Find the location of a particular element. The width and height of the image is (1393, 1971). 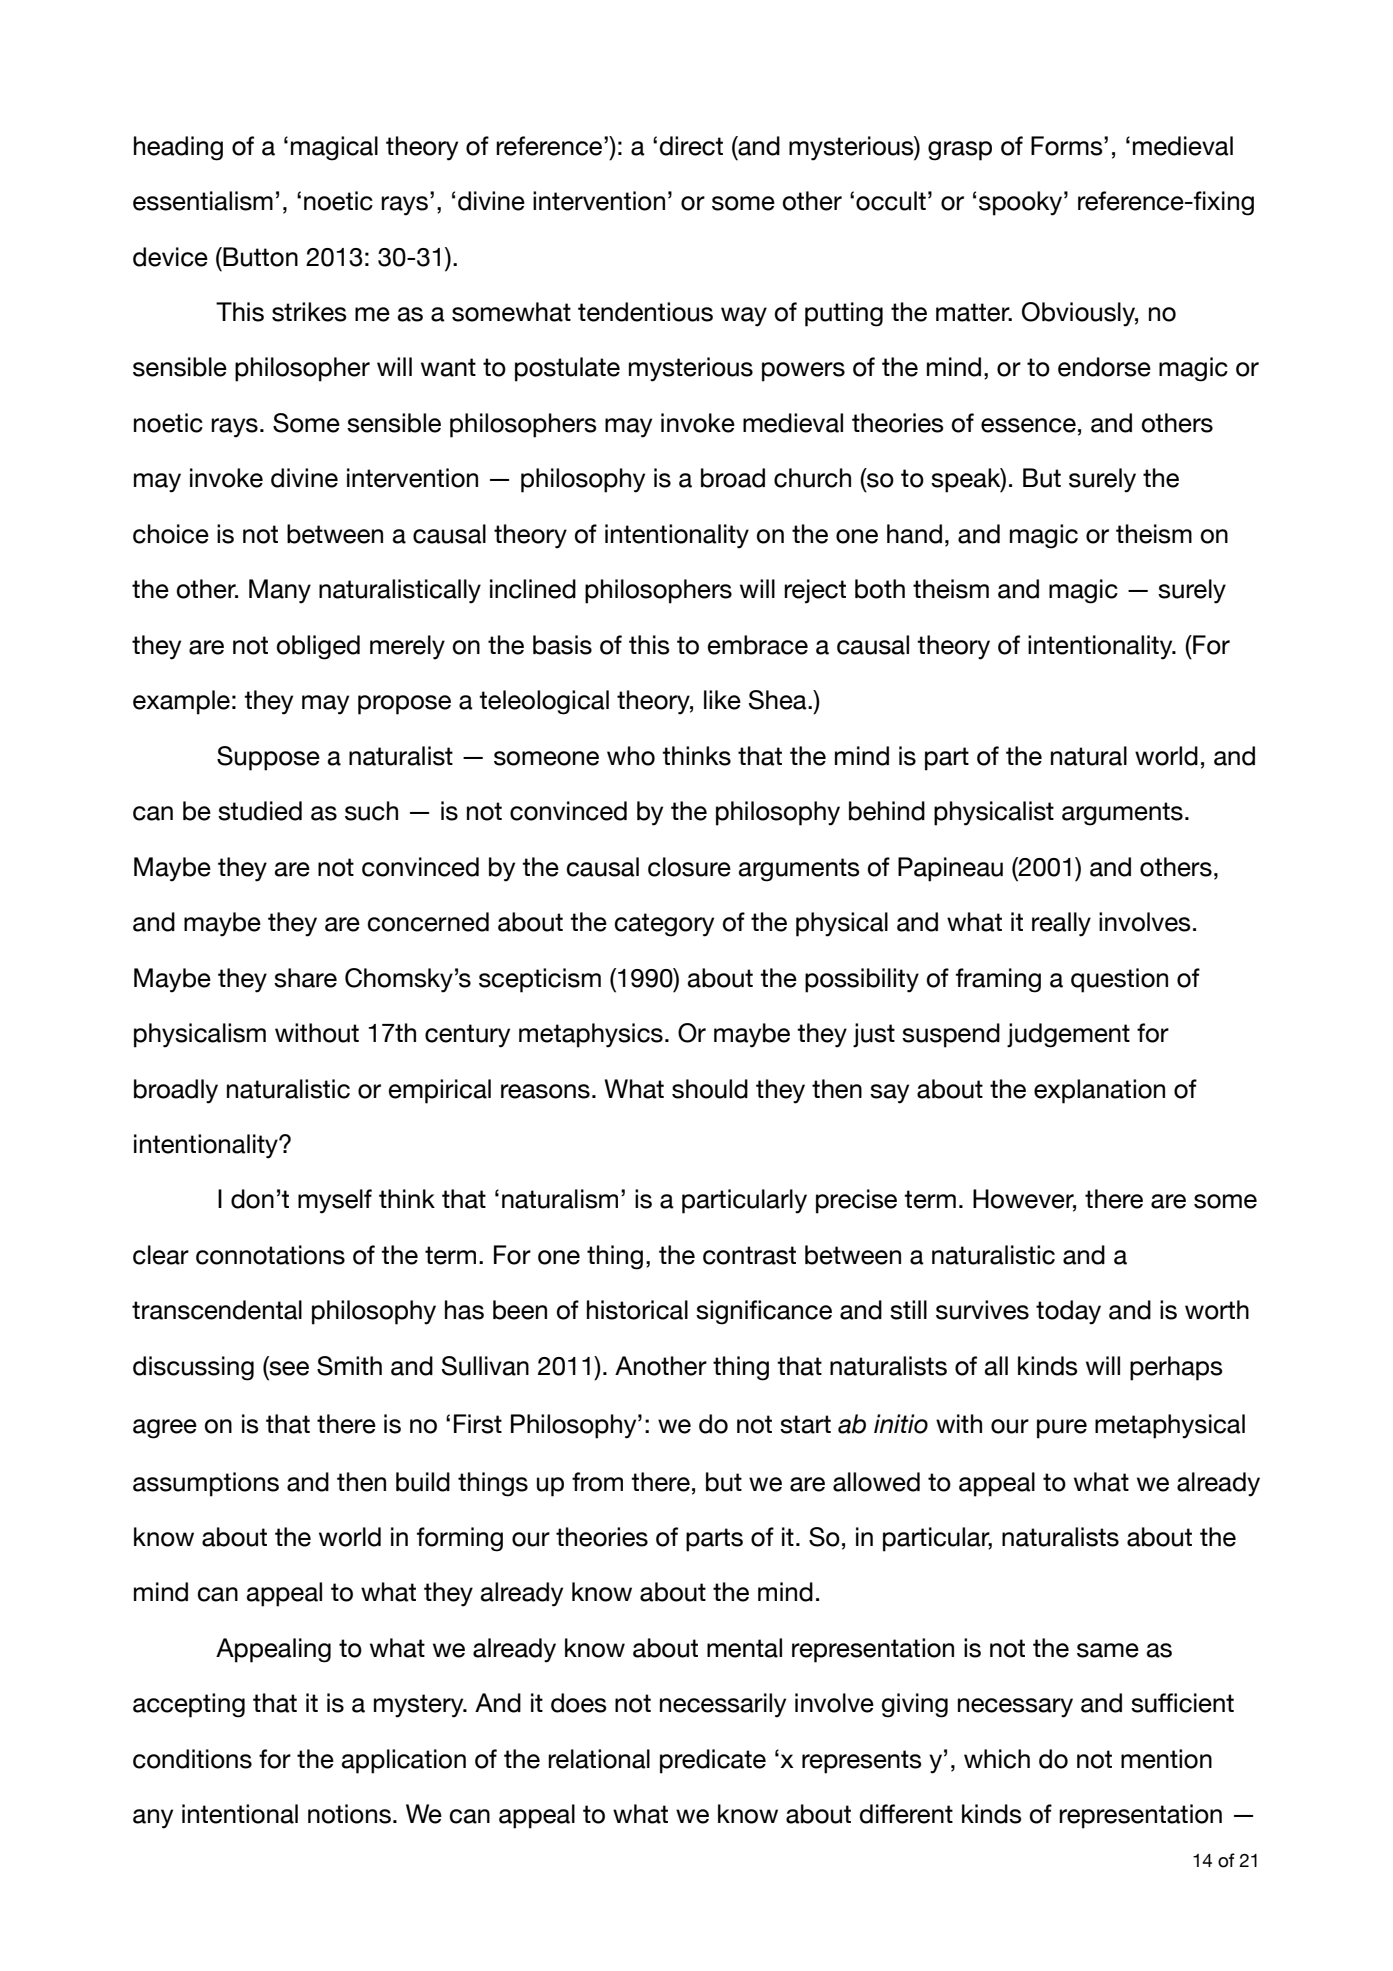

direct is located at coordinates (691, 146).
